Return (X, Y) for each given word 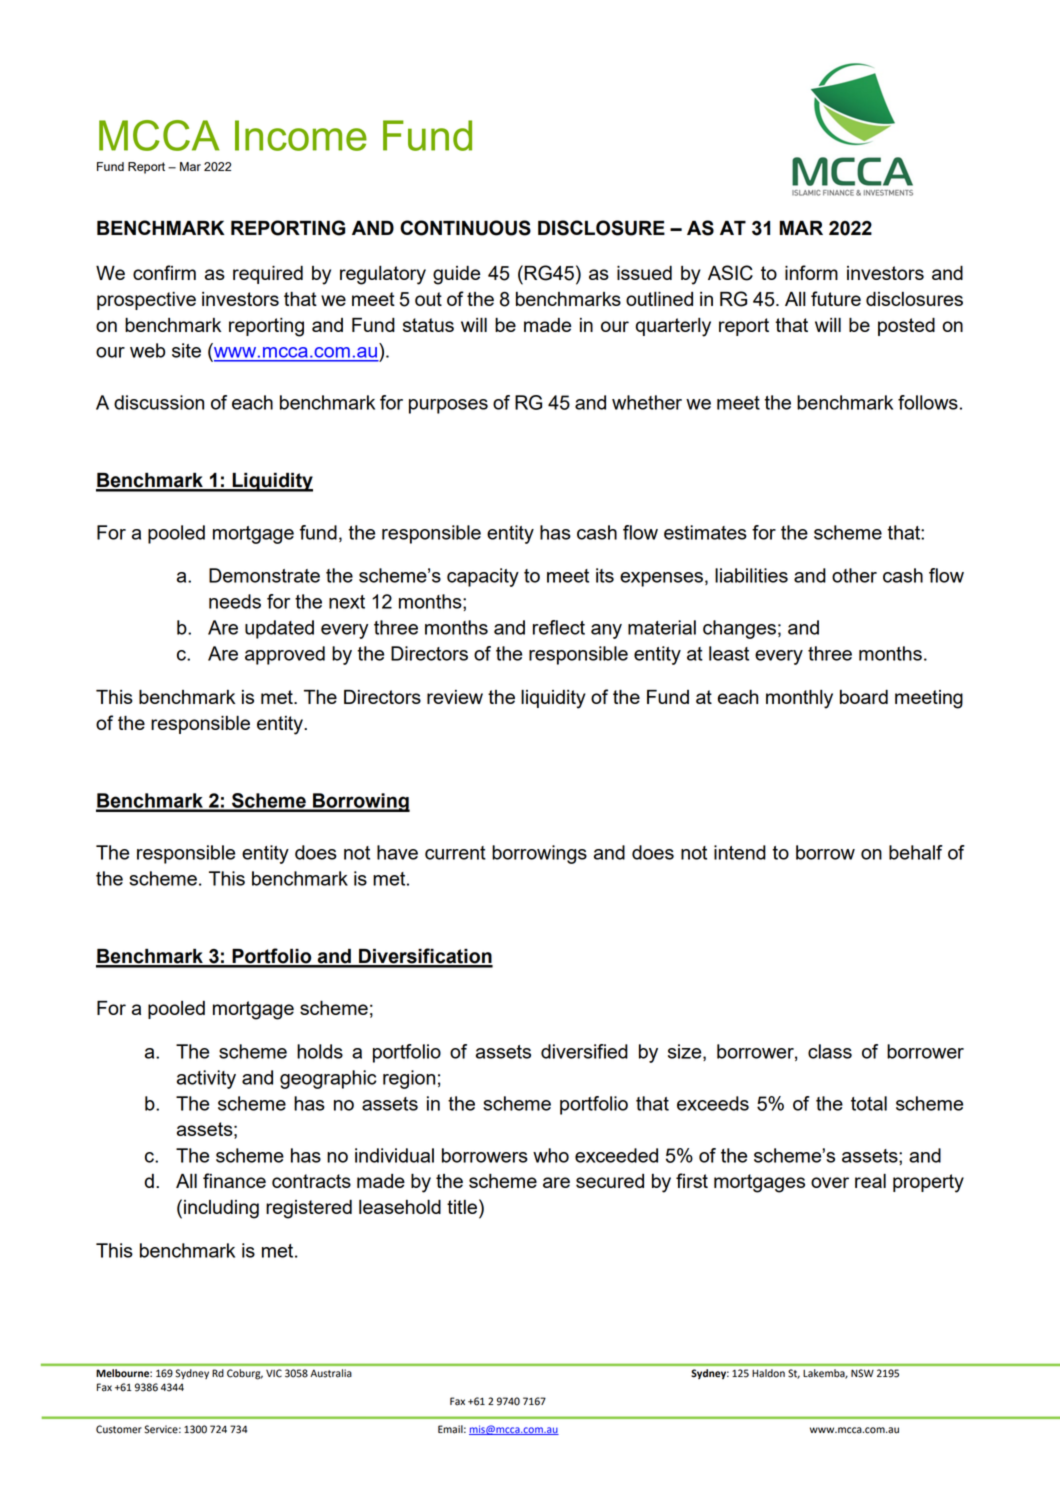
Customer (119, 1429)
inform (811, 272)
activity (206, 1079)
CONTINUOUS (465, 228)
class (830, 1051)
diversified (584, 1051)
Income (301, 135)
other (854, 575)
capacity (483, 577)
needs (235, 601)
